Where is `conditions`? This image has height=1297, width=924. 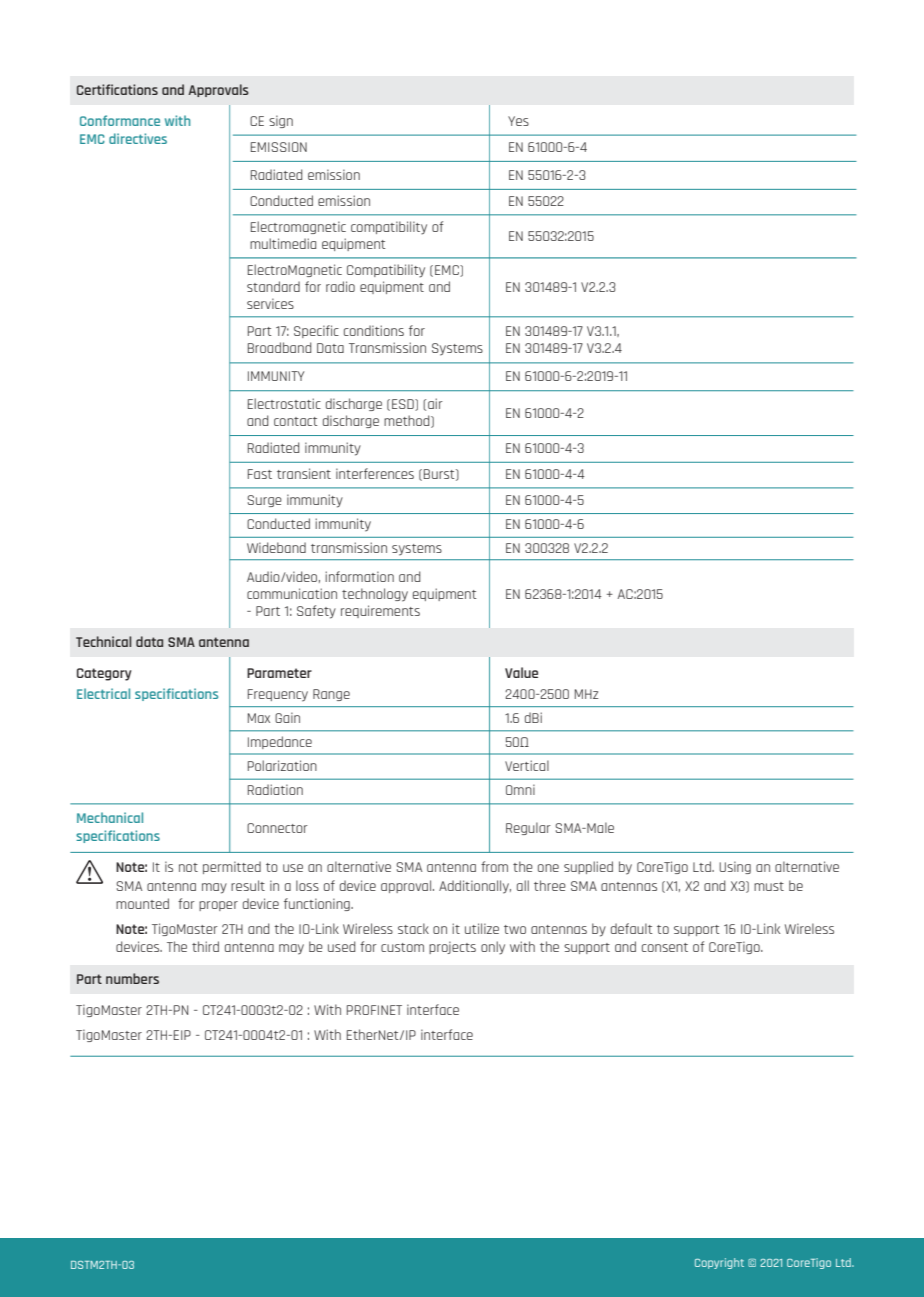 conditions is located at coordinates (374, 330).
